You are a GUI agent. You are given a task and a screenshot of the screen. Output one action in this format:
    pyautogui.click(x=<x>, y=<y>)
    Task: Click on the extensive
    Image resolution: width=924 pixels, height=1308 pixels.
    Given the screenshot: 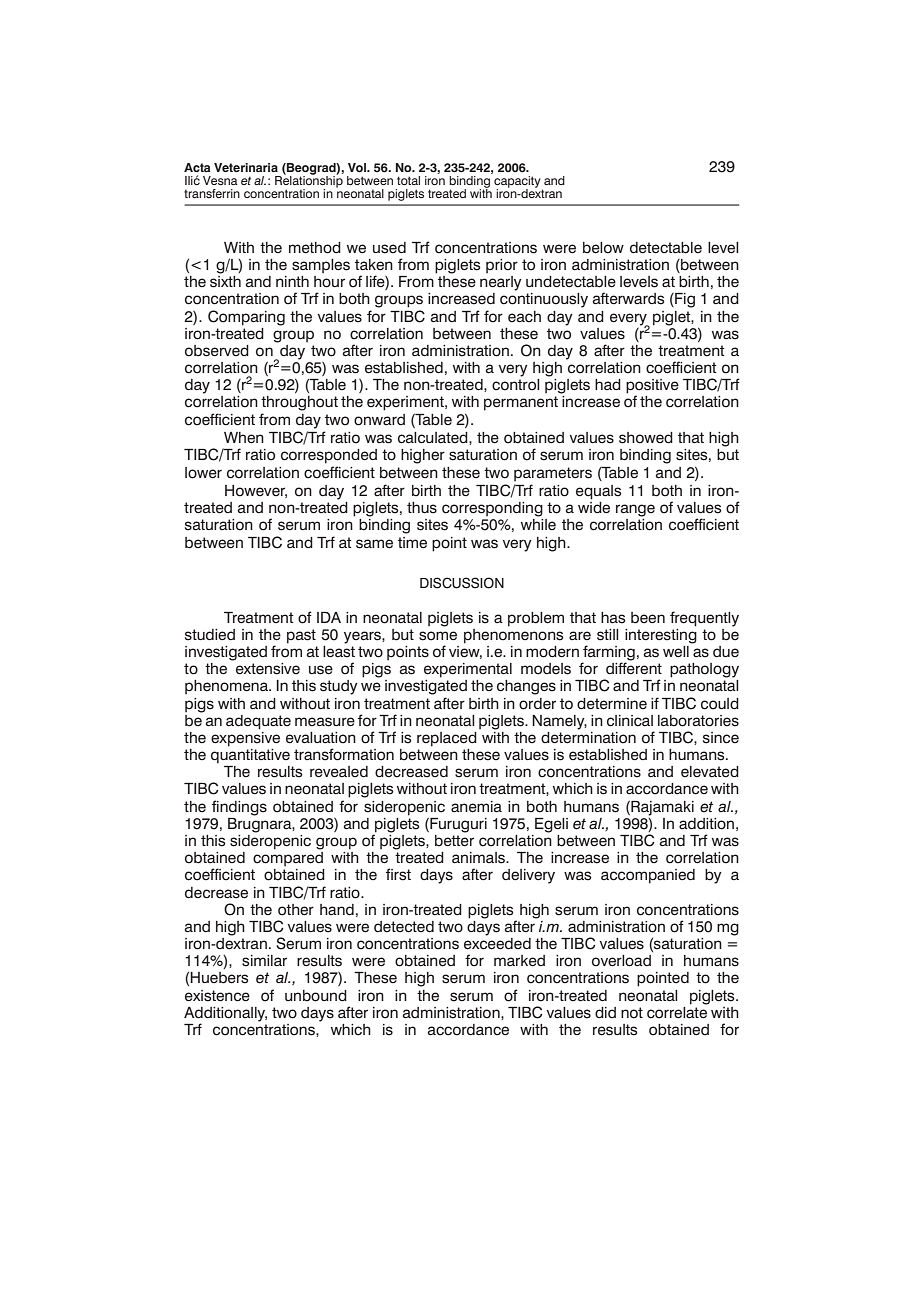 What is the action you would take?
    pyautogui.click(x=268, y=669)
